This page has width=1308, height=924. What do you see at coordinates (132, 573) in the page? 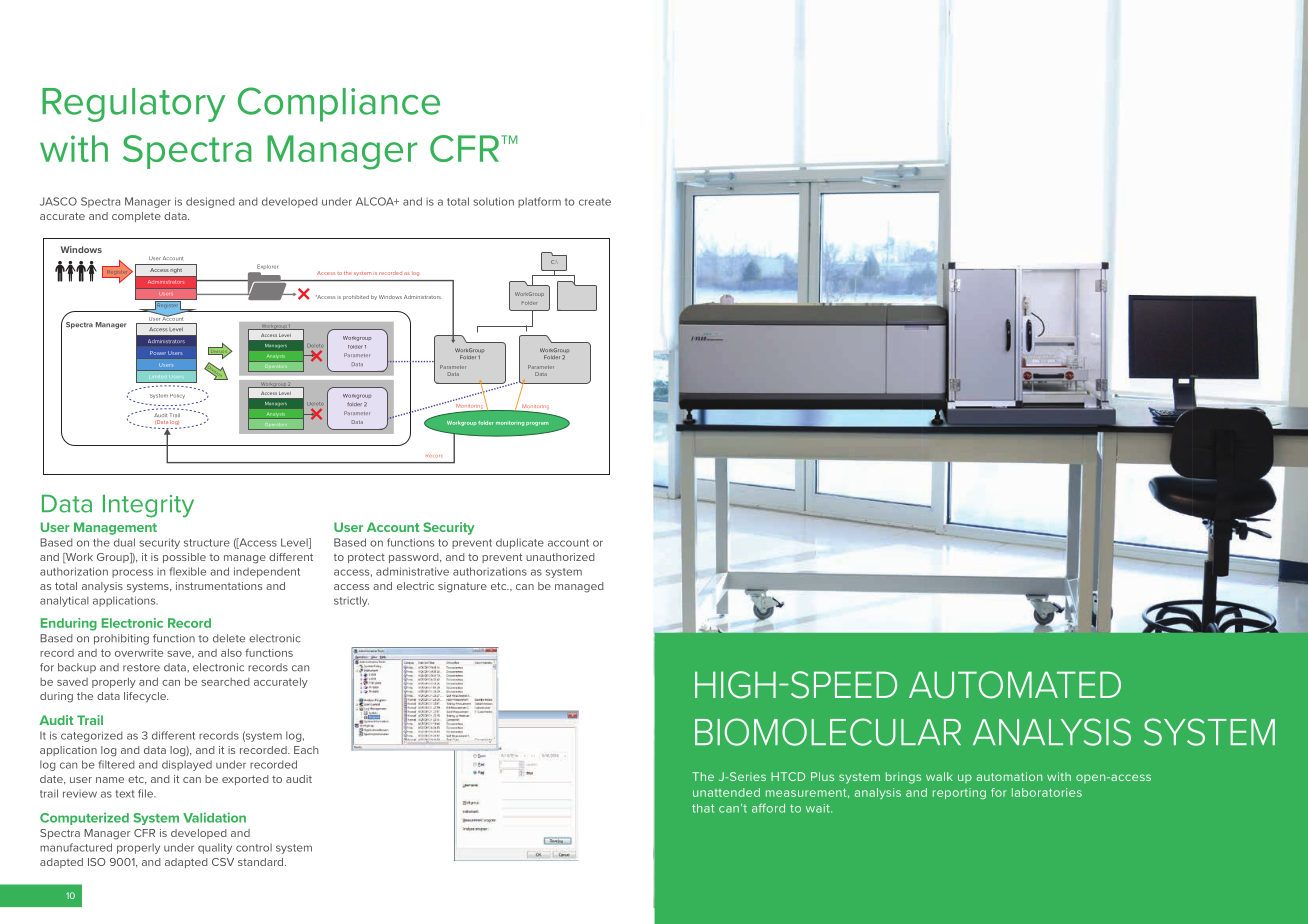
I see `process` at bounding box center [132, 573].
